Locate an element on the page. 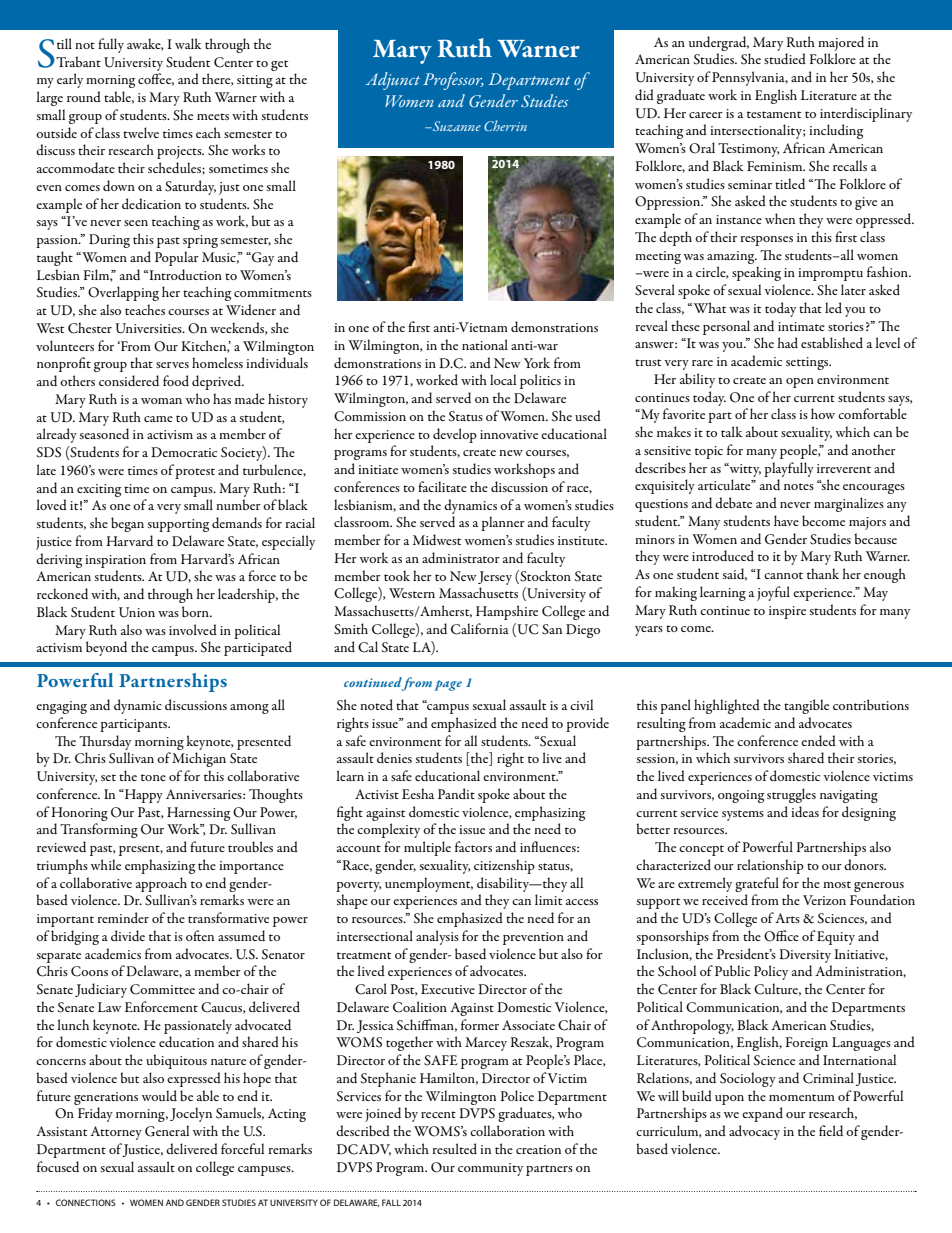 The width and height of the page is (952, 1233). studied is located at coordinates (785, 58).
